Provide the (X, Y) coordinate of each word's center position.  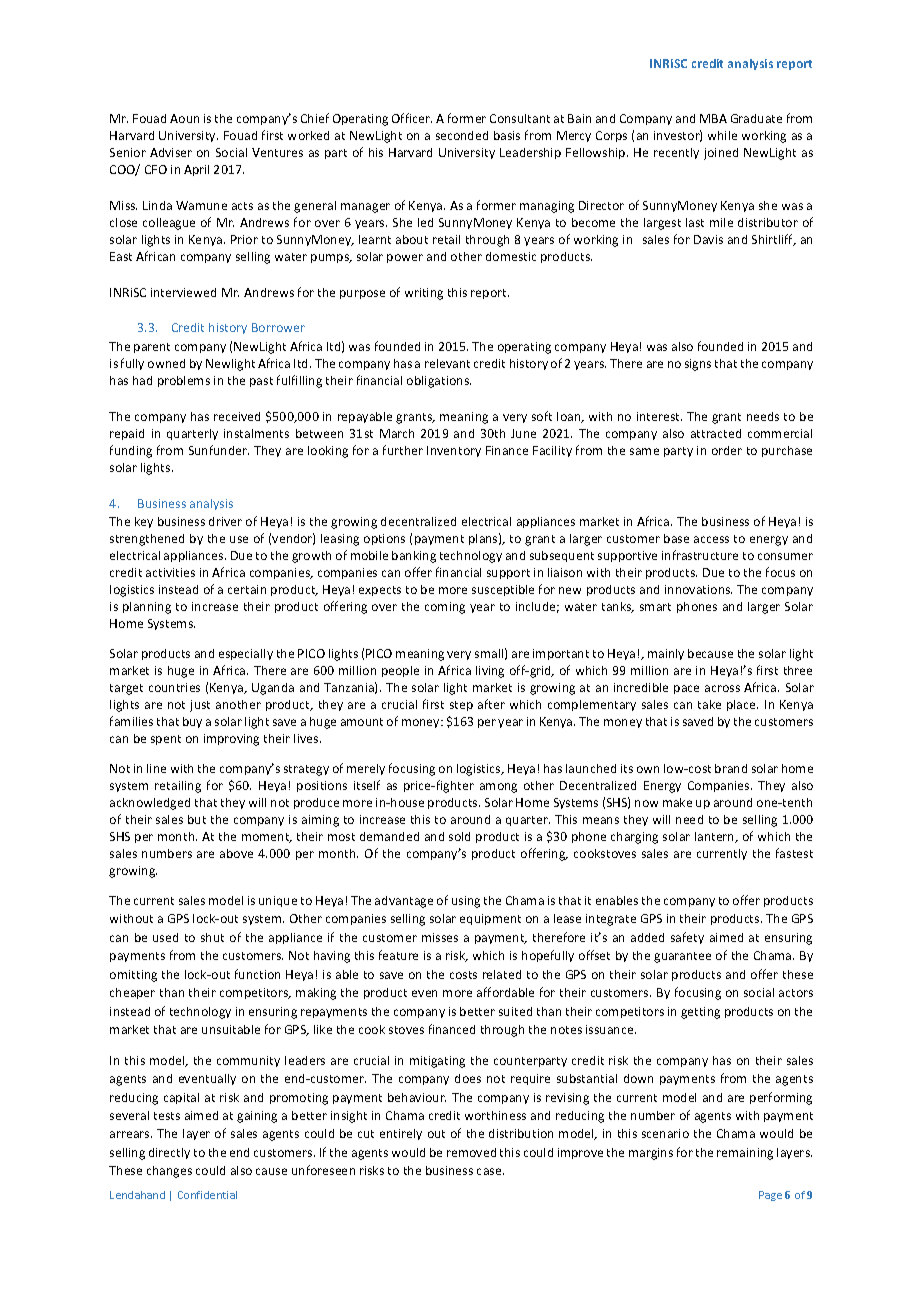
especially (246, 654)
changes (169, 1172)
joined (721, 154)
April (196, 170)
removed (471, 1152)
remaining (745, 1154)
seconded (462, 135)
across (722, 688)
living (490, 672)
